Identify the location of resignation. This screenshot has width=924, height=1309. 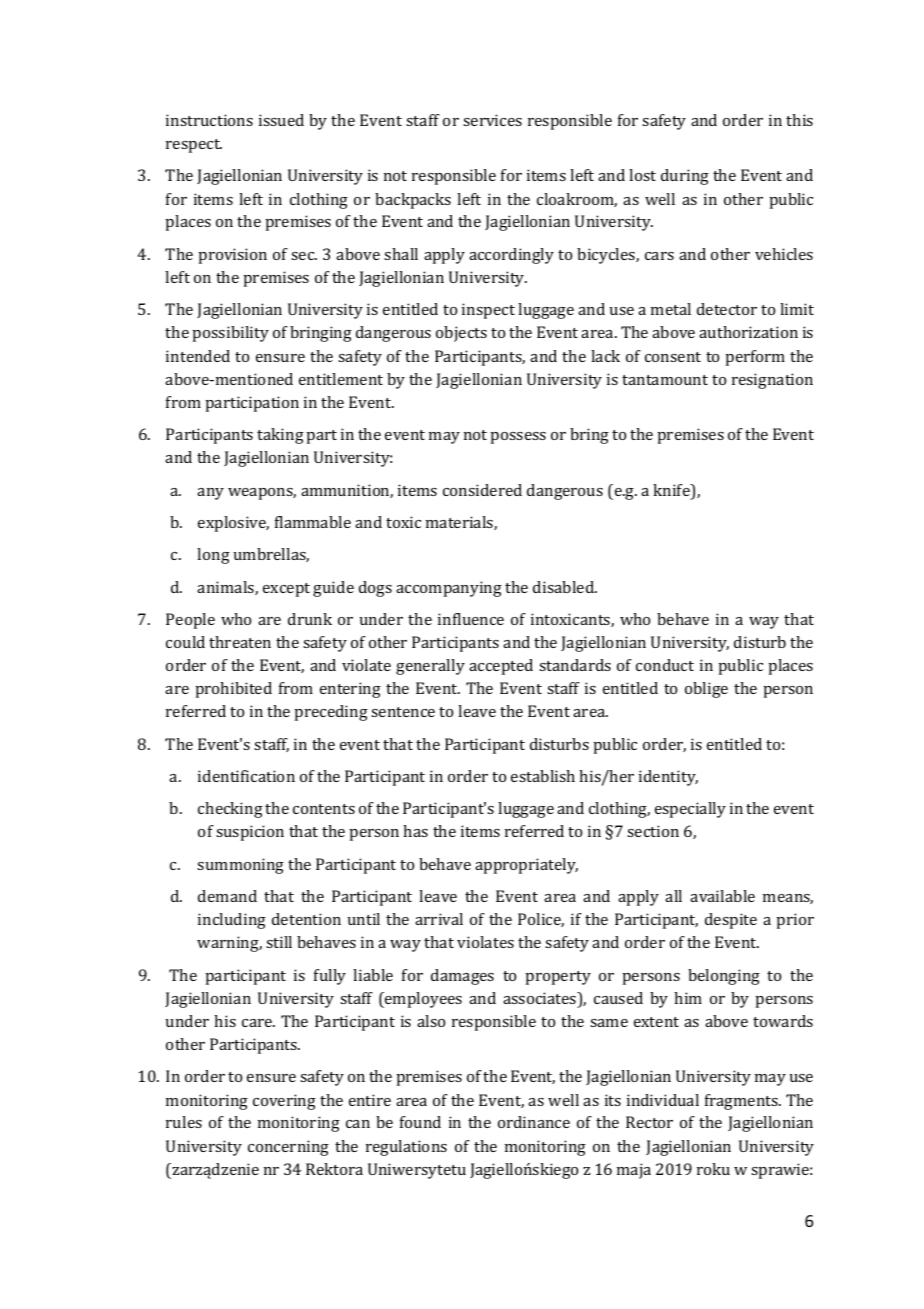
(772, 381).
